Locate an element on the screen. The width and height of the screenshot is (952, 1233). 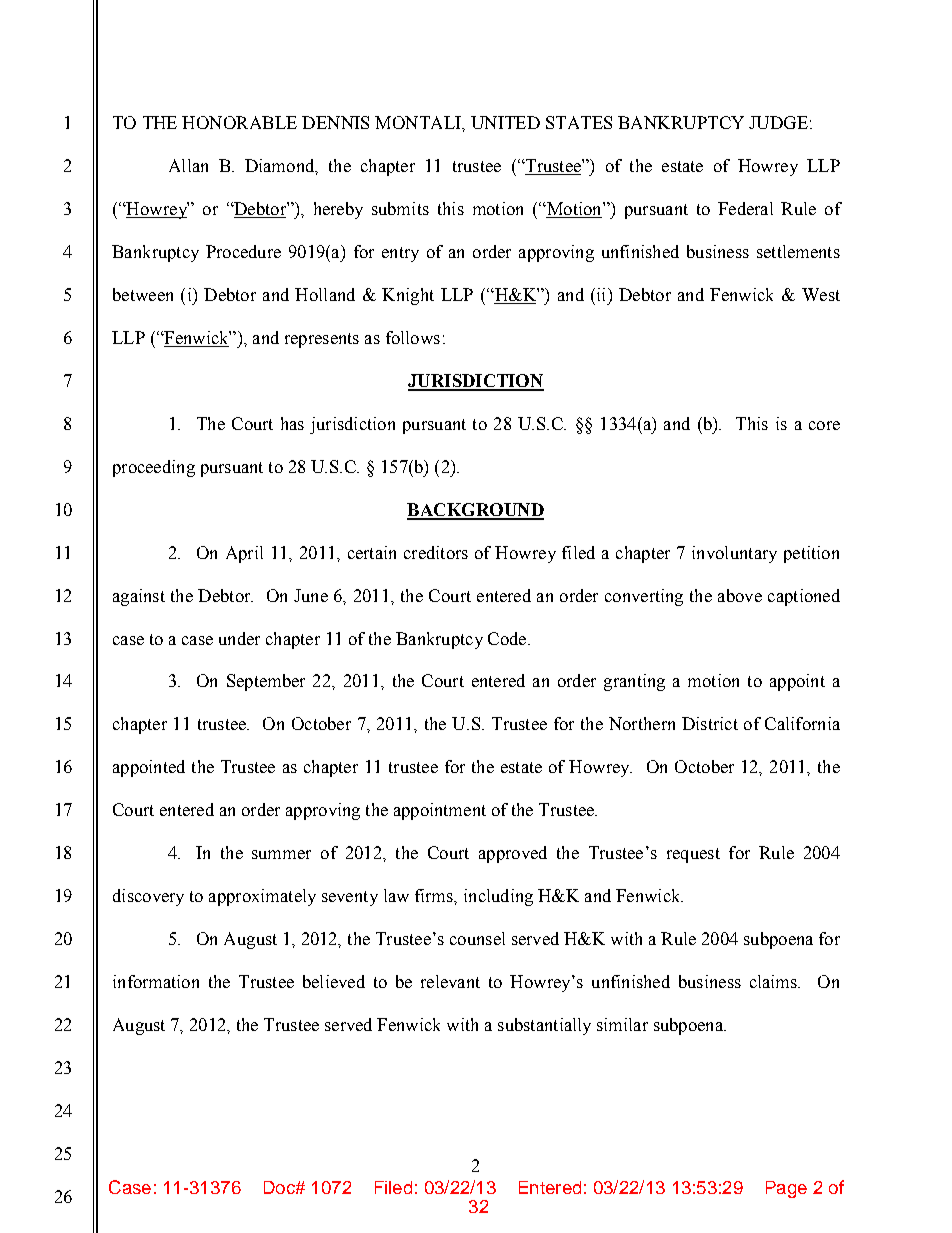
including is located at coordinates (498, 897).
